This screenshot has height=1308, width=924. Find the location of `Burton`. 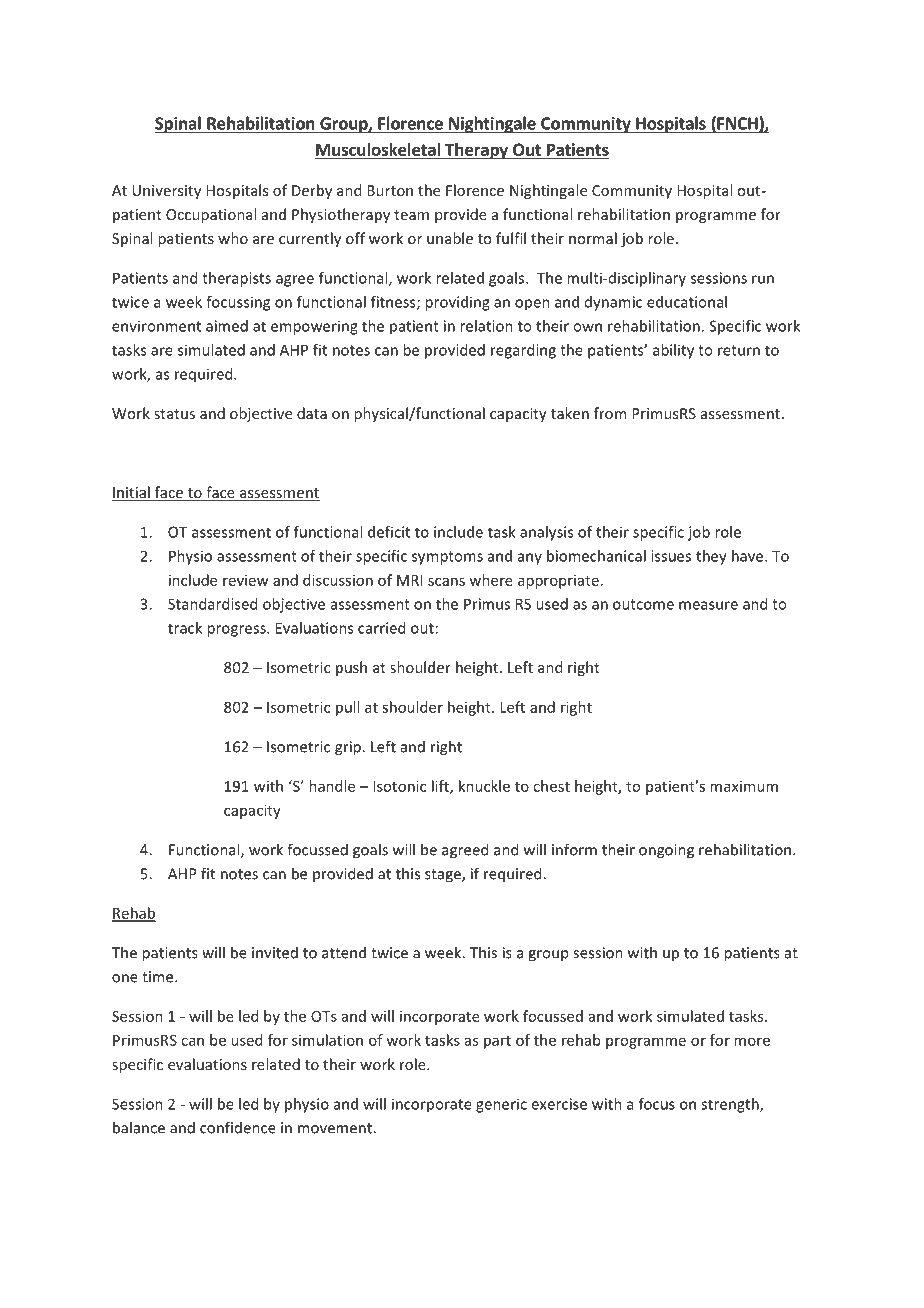

Burton is located at coordinates (390, 190).
